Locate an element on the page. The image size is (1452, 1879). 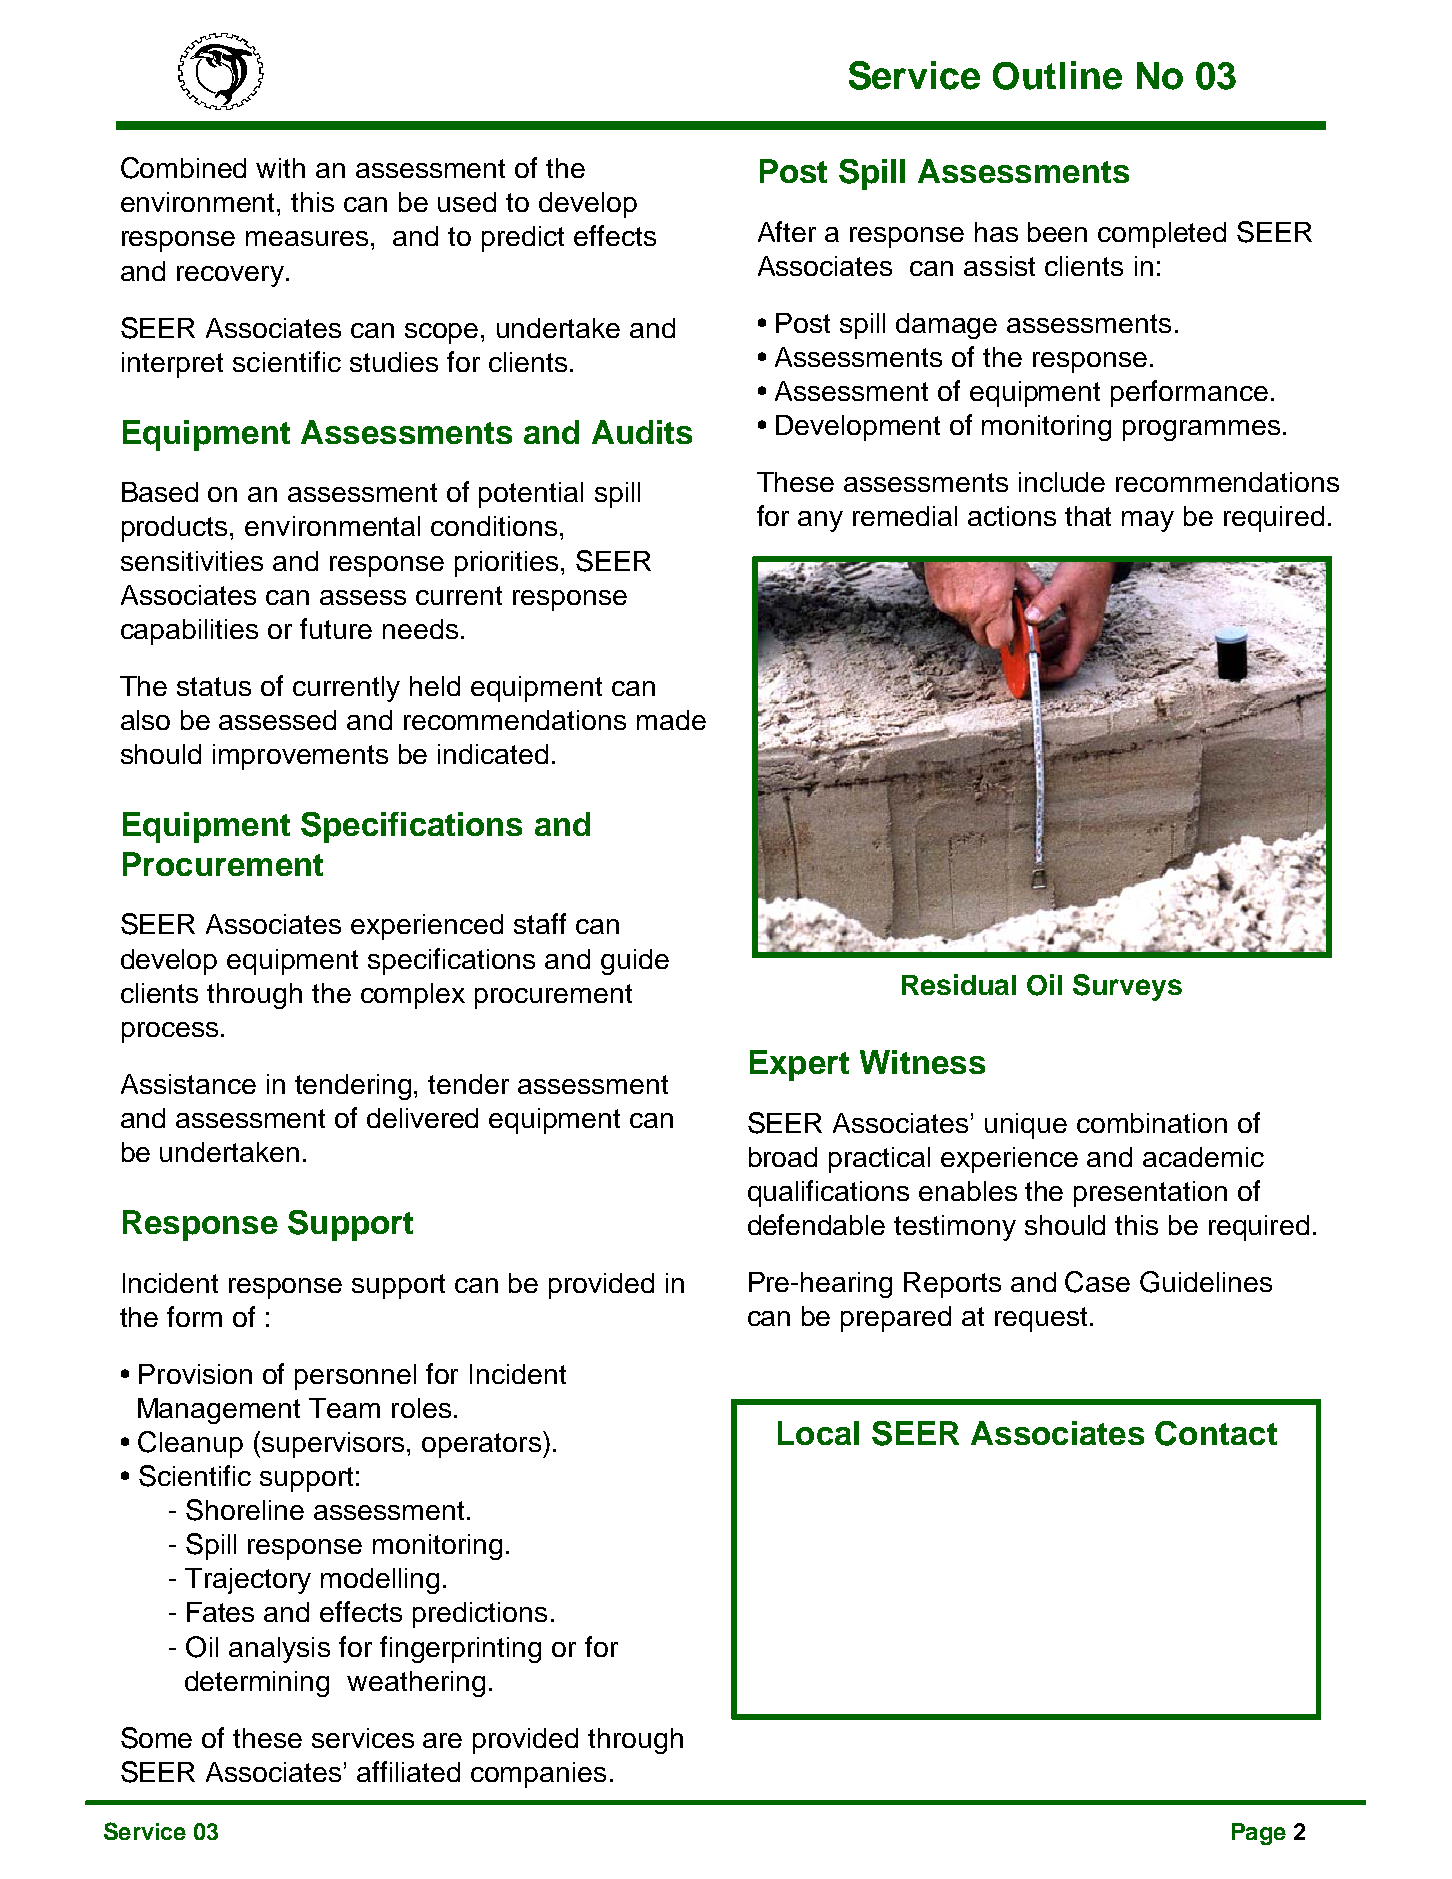
Local is located at coordinates (818, 1433).
